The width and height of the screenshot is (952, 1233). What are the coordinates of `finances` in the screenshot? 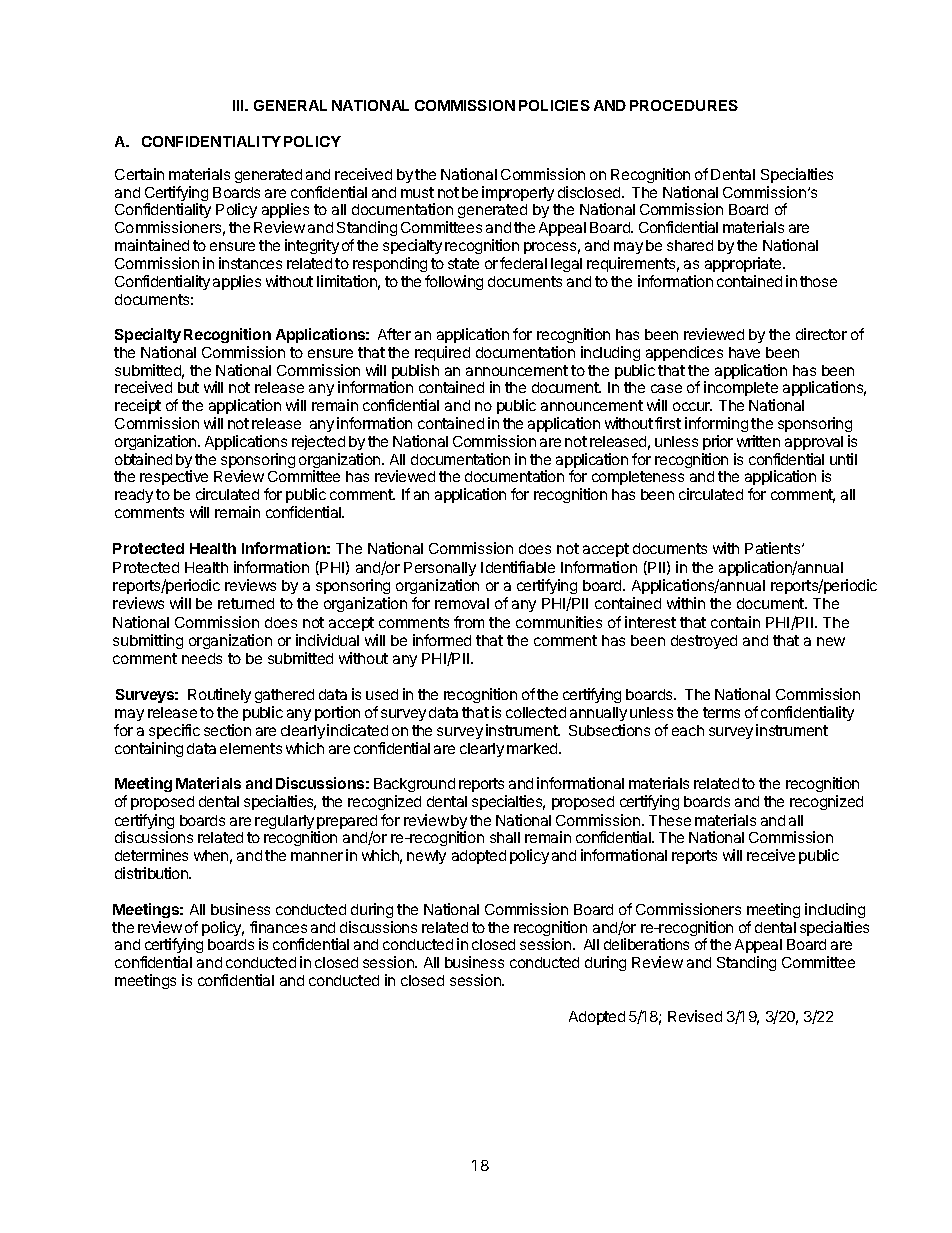 It's located at (278, 927).
